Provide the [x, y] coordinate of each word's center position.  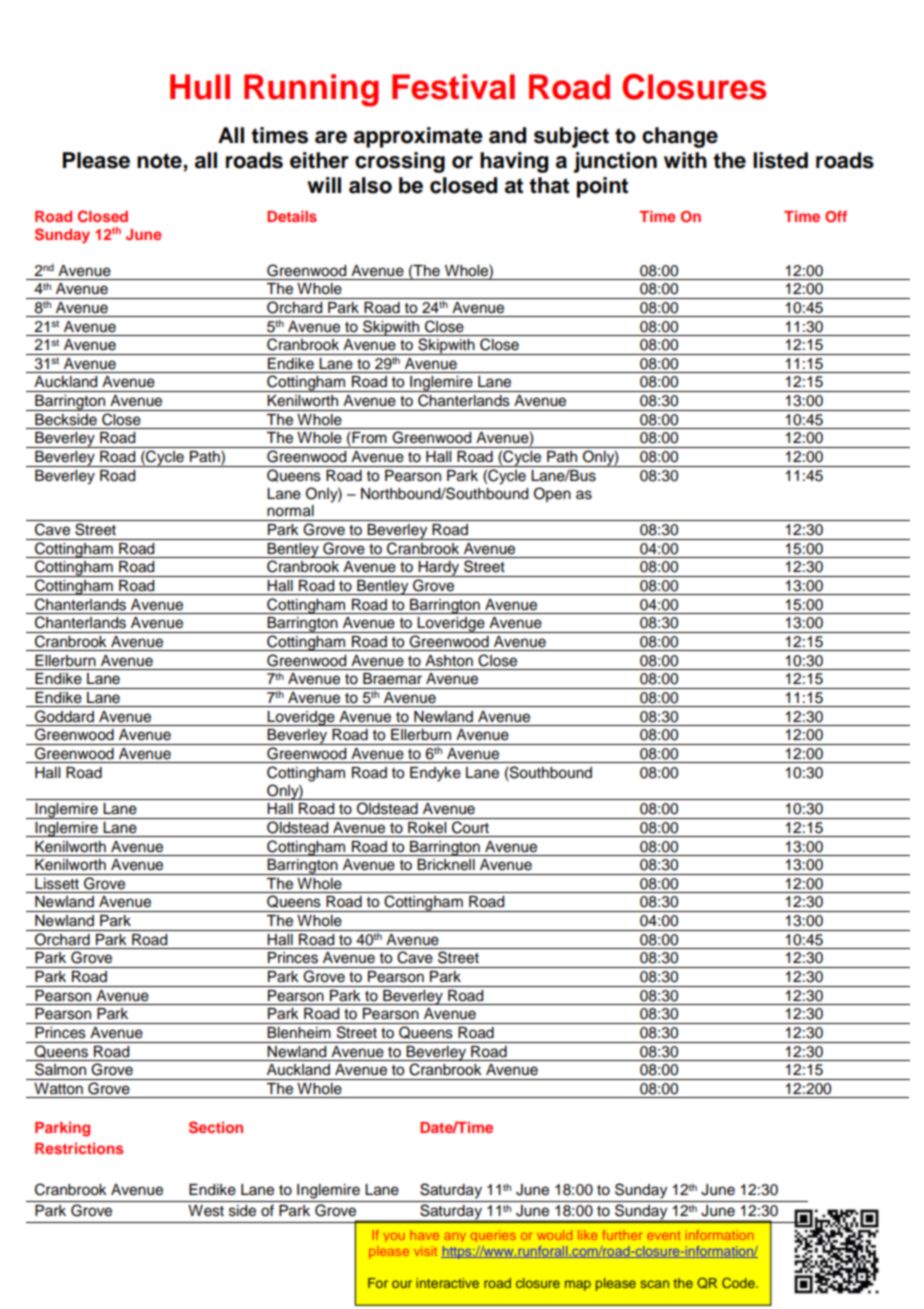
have [424, 1235]
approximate [418, 137]
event [663, 1235]
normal [290, 511]
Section [216, 1127]
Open [552, 494]
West [206, 1211]
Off [836, 217]
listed [780, 160]
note [159, 161]
